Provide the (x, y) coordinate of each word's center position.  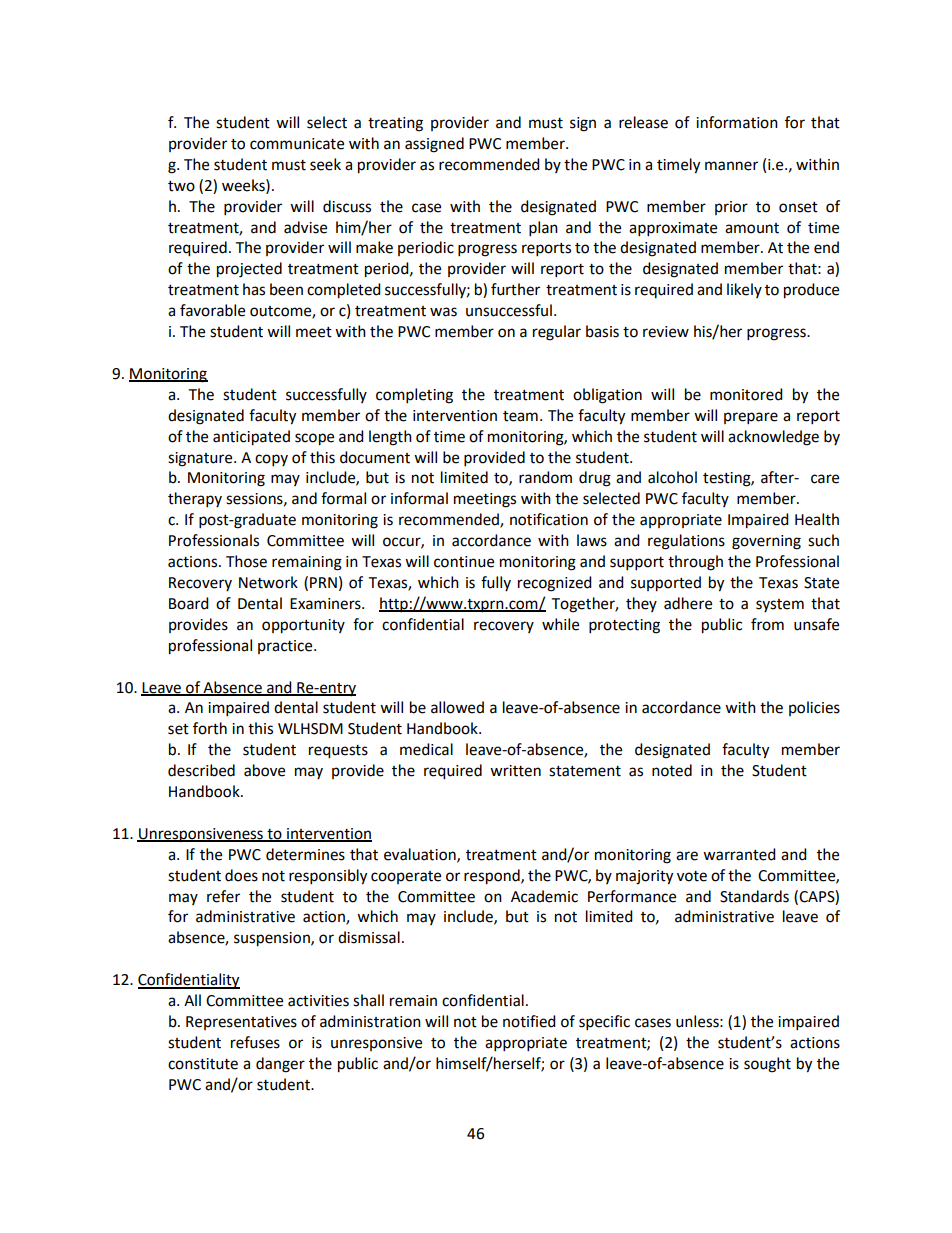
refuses (255, 1042)
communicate (297, 144)
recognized (555, 584)
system (780, 605)
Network (268, 582)
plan (543, 229)
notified (529, 1021)
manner (731, 166)
